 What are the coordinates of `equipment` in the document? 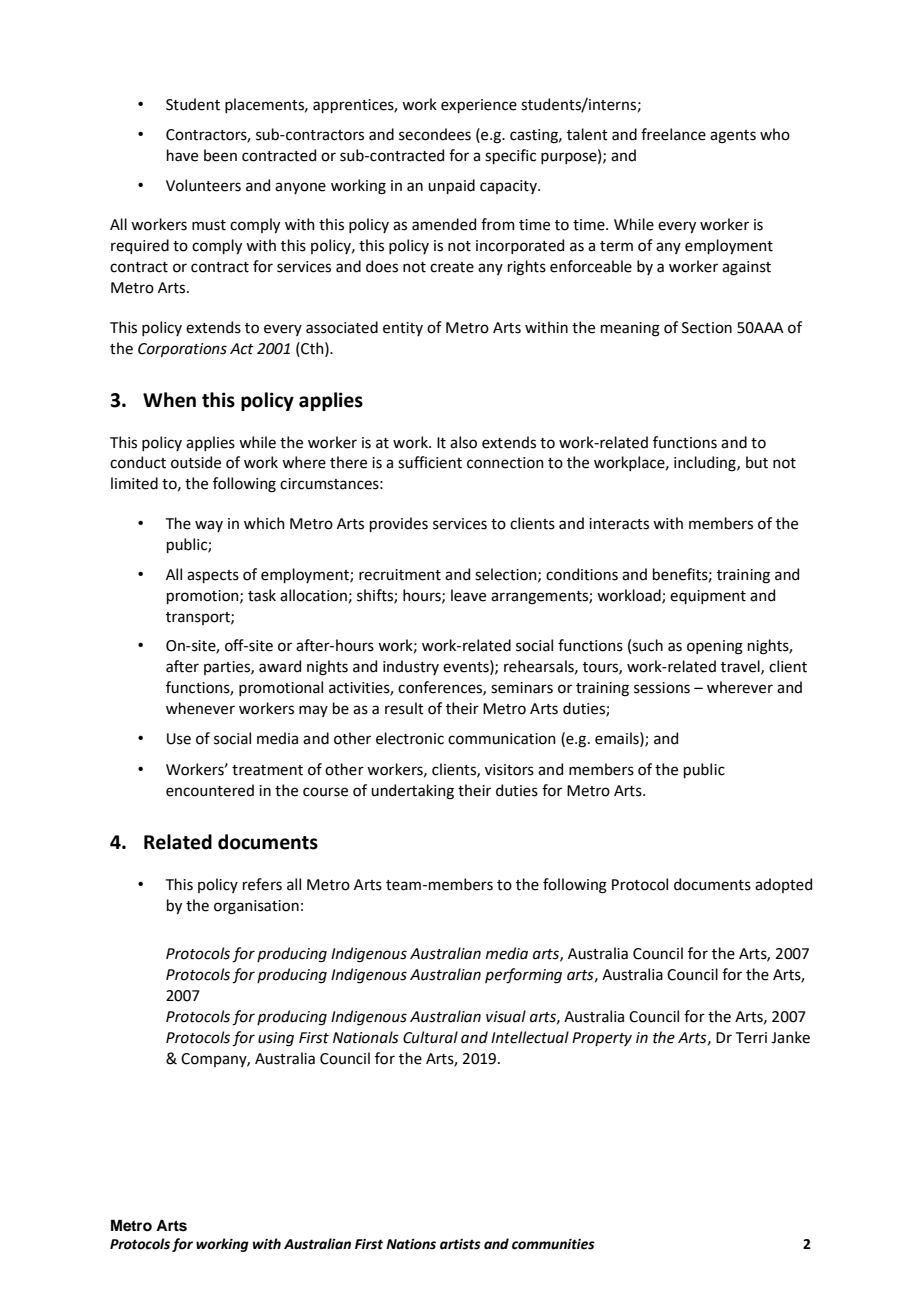 It's located at (708, 597).
